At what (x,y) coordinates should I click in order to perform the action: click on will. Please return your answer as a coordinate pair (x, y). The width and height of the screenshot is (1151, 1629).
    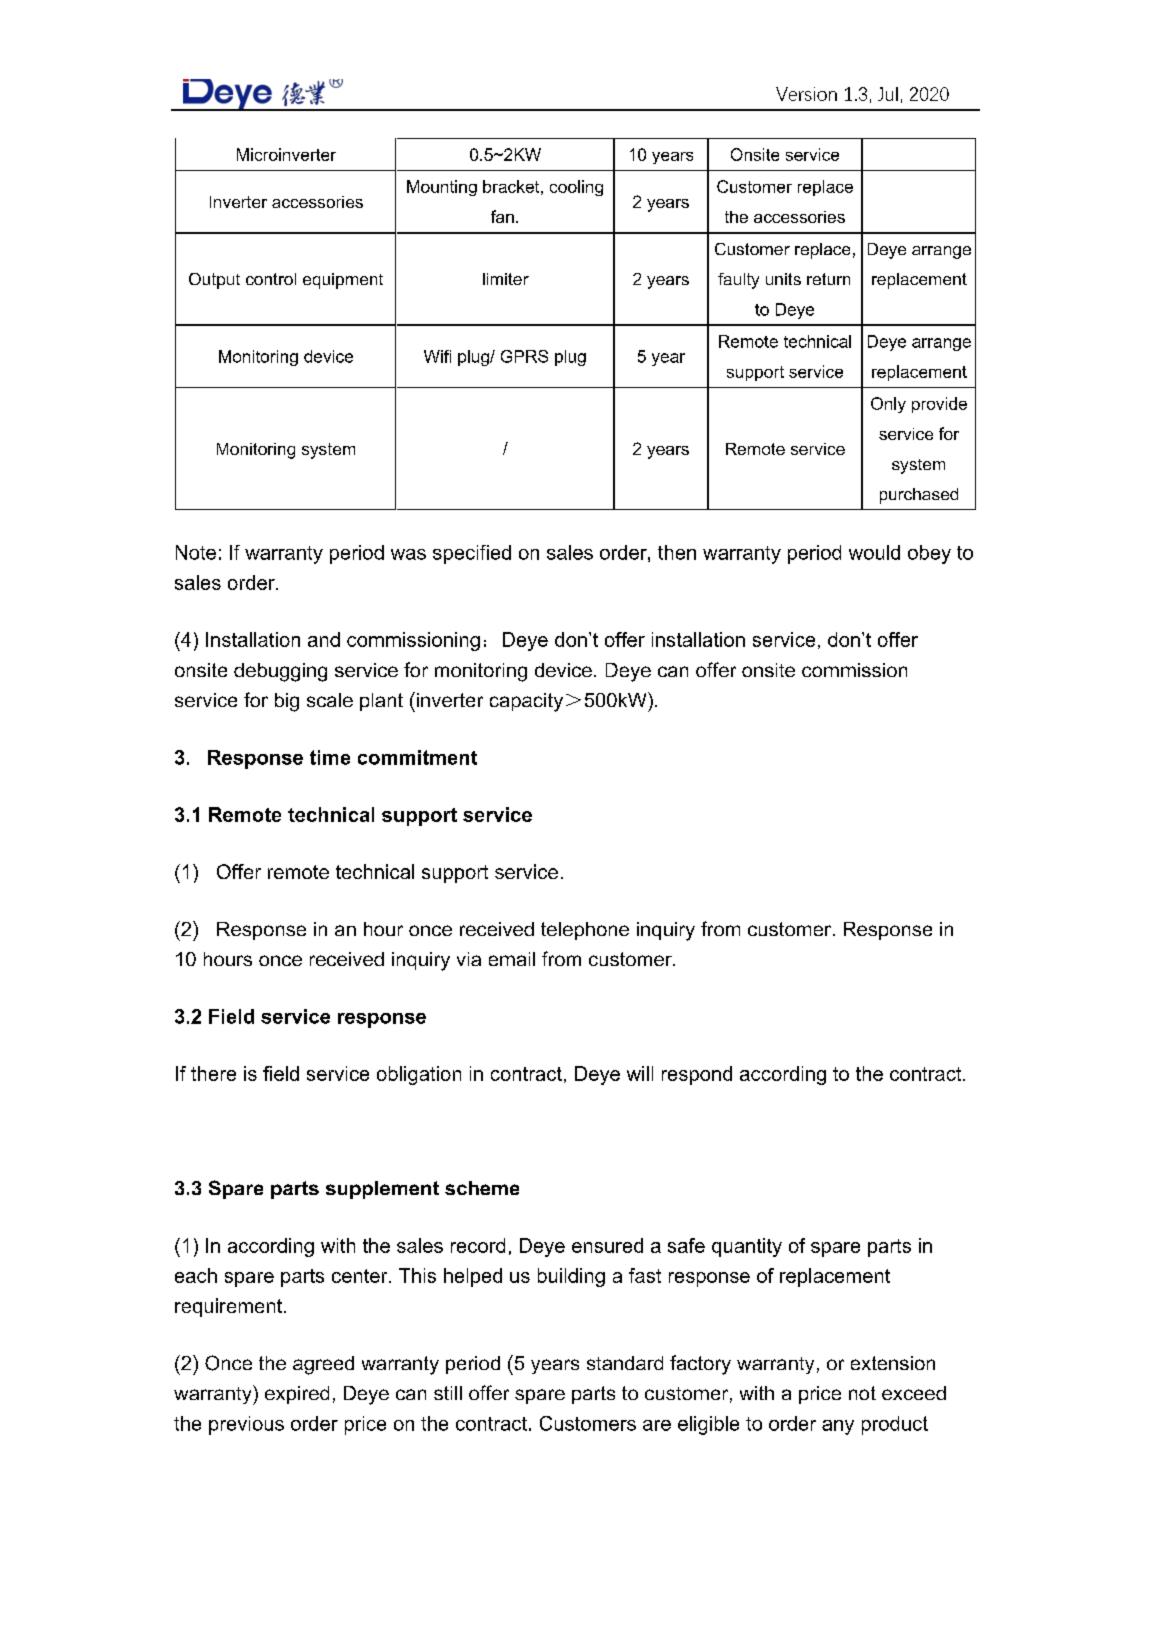
    Looking at the image, I should click on (640, 1073).
